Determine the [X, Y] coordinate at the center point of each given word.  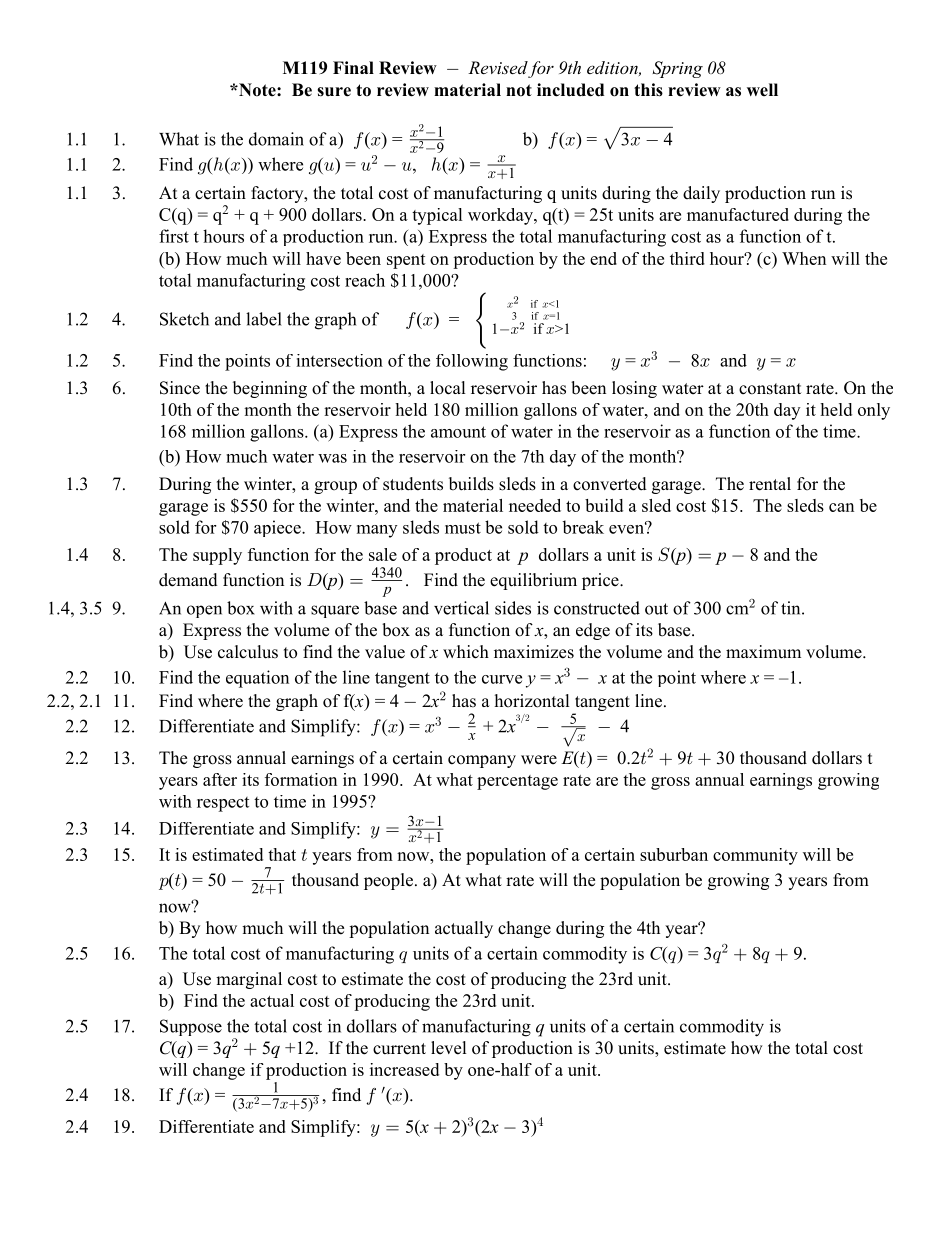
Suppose [191, 1027]
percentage [517, 782]
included [570, 90]
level [449, 1048]
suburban [674, 854]
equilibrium [533, 581]
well [762, 90]
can [841, 507]
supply [217, 556]
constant [770, 389]
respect [223, 804]
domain [276, 139]
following [472, 362]
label [264, 319]
